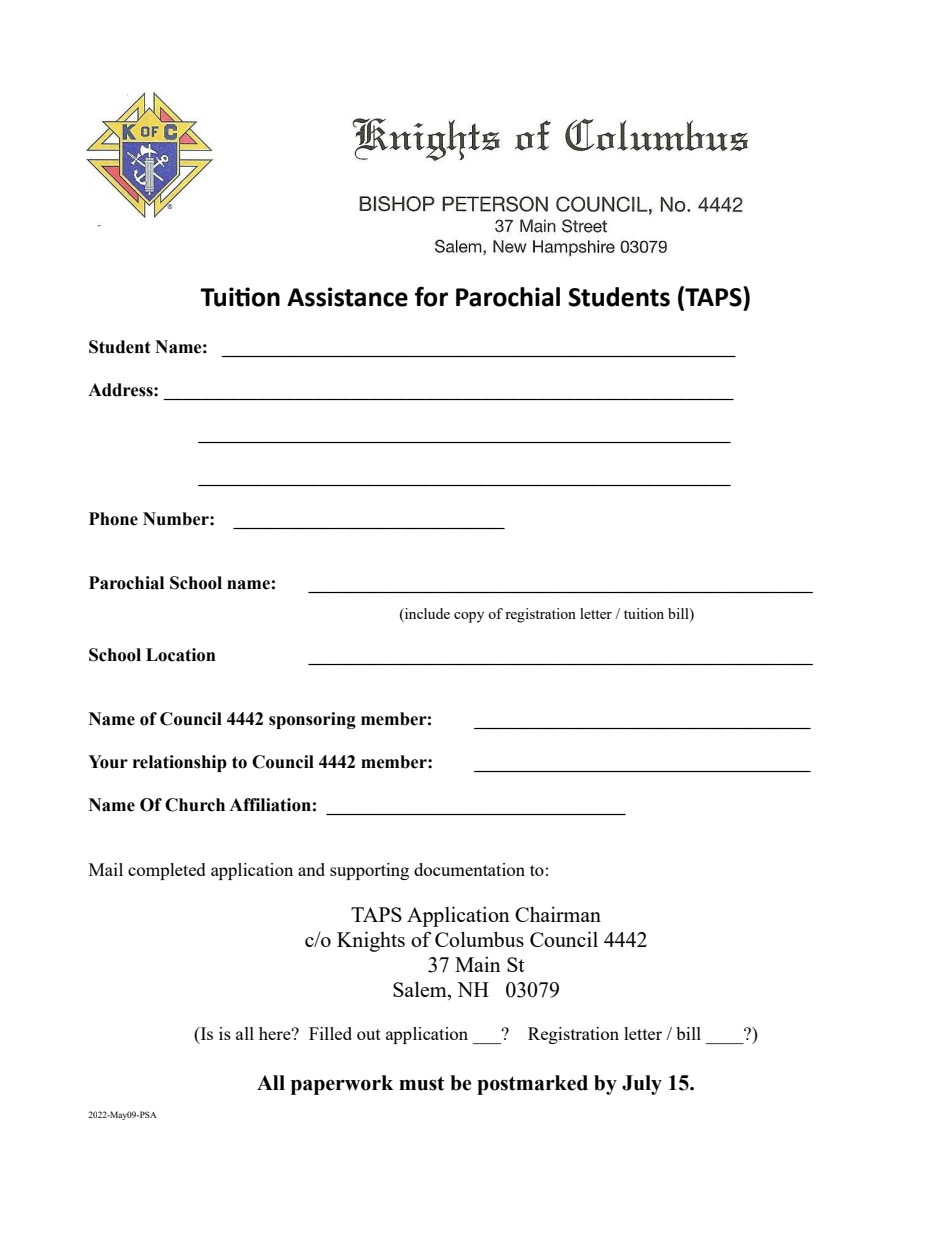  I want to click on Assistance, so click(347, 297).
